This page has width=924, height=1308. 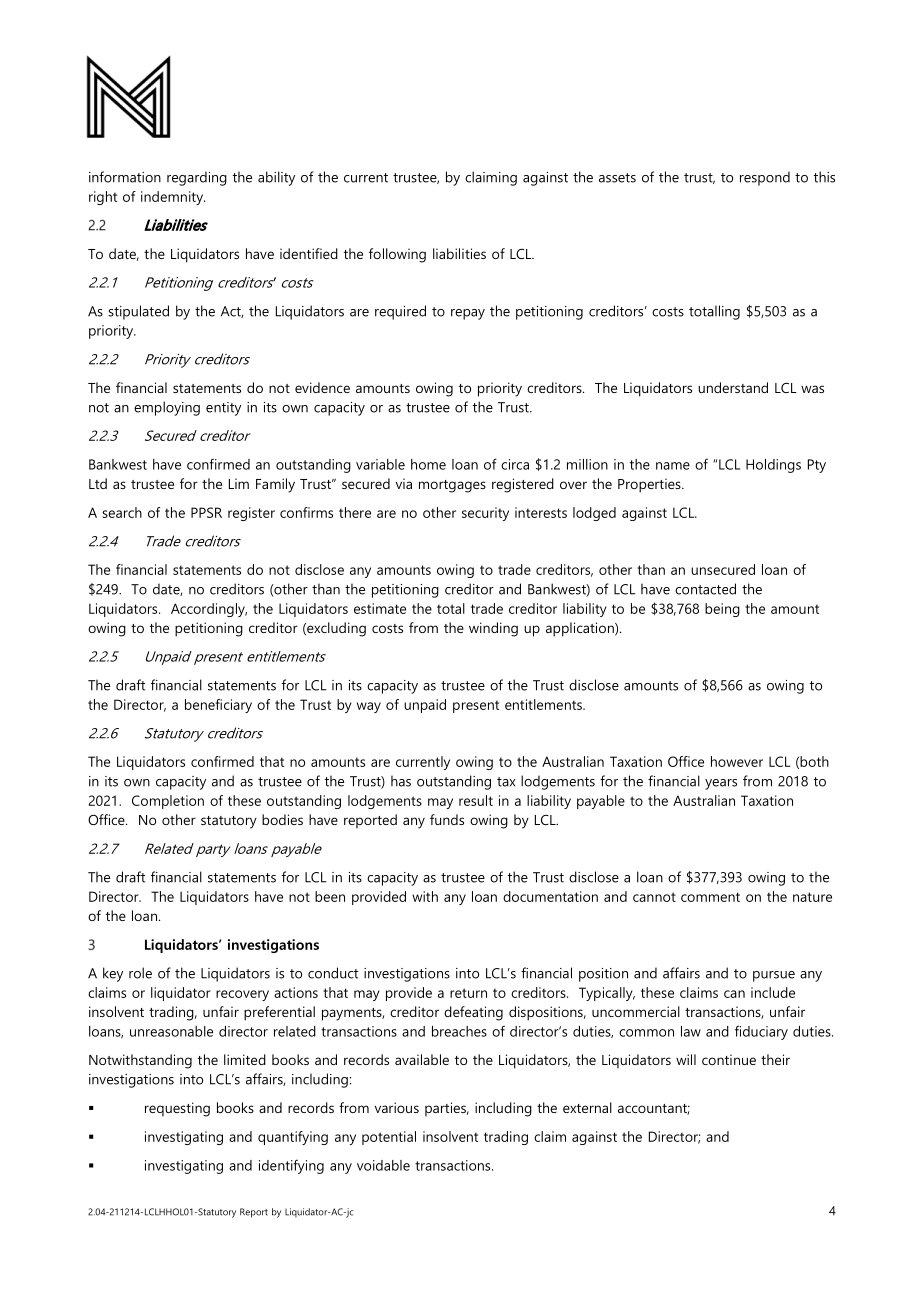 I want to click on comment, so click(x=710, y=897).
